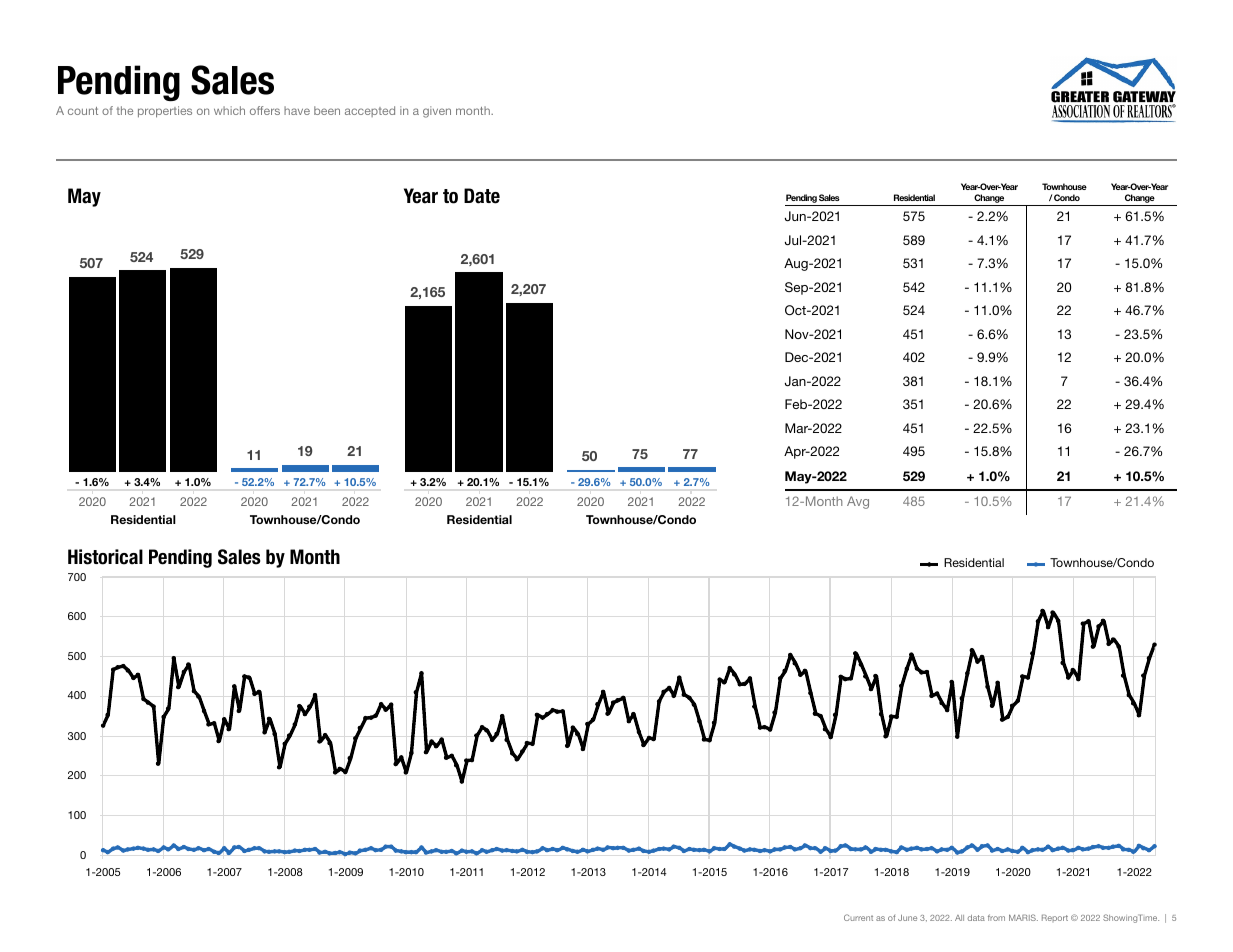  What do you see at coordinates (105, 557) in the page?
I see `Historical` at bounding box center [105, 557].
